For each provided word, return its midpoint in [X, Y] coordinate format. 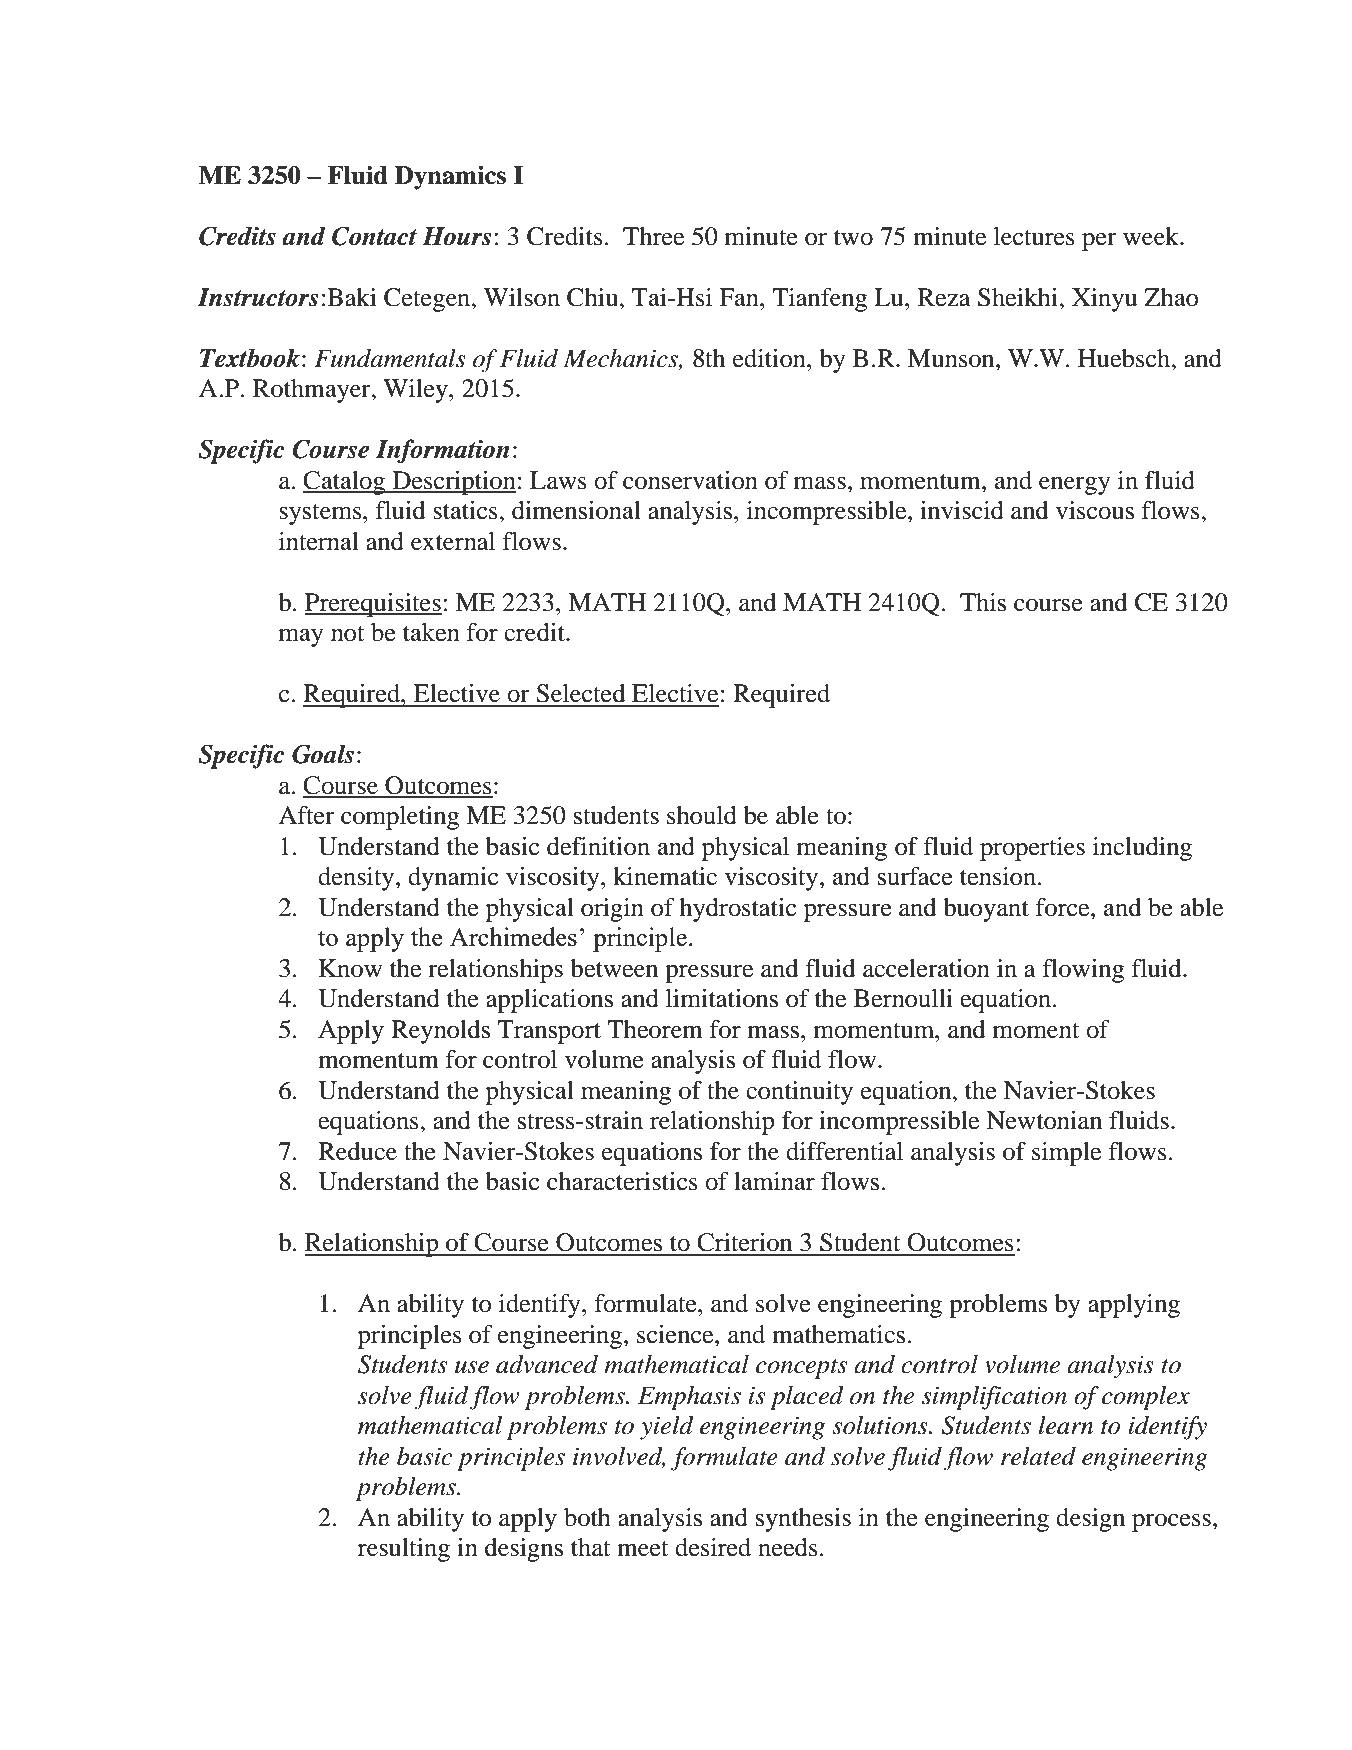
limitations [722, 998]
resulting [404, 1550]
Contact [374, 236]
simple [1066, 1154]
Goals [323, 754]
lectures [1034, 236]
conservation [690, 480]
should [702, 815]
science [676, 1334]
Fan [740, 297]
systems [321, 514]
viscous [1095, 510]
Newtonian [1044, 1120]
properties [1032, 849]
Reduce [357, 1151]
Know [350, 968]
